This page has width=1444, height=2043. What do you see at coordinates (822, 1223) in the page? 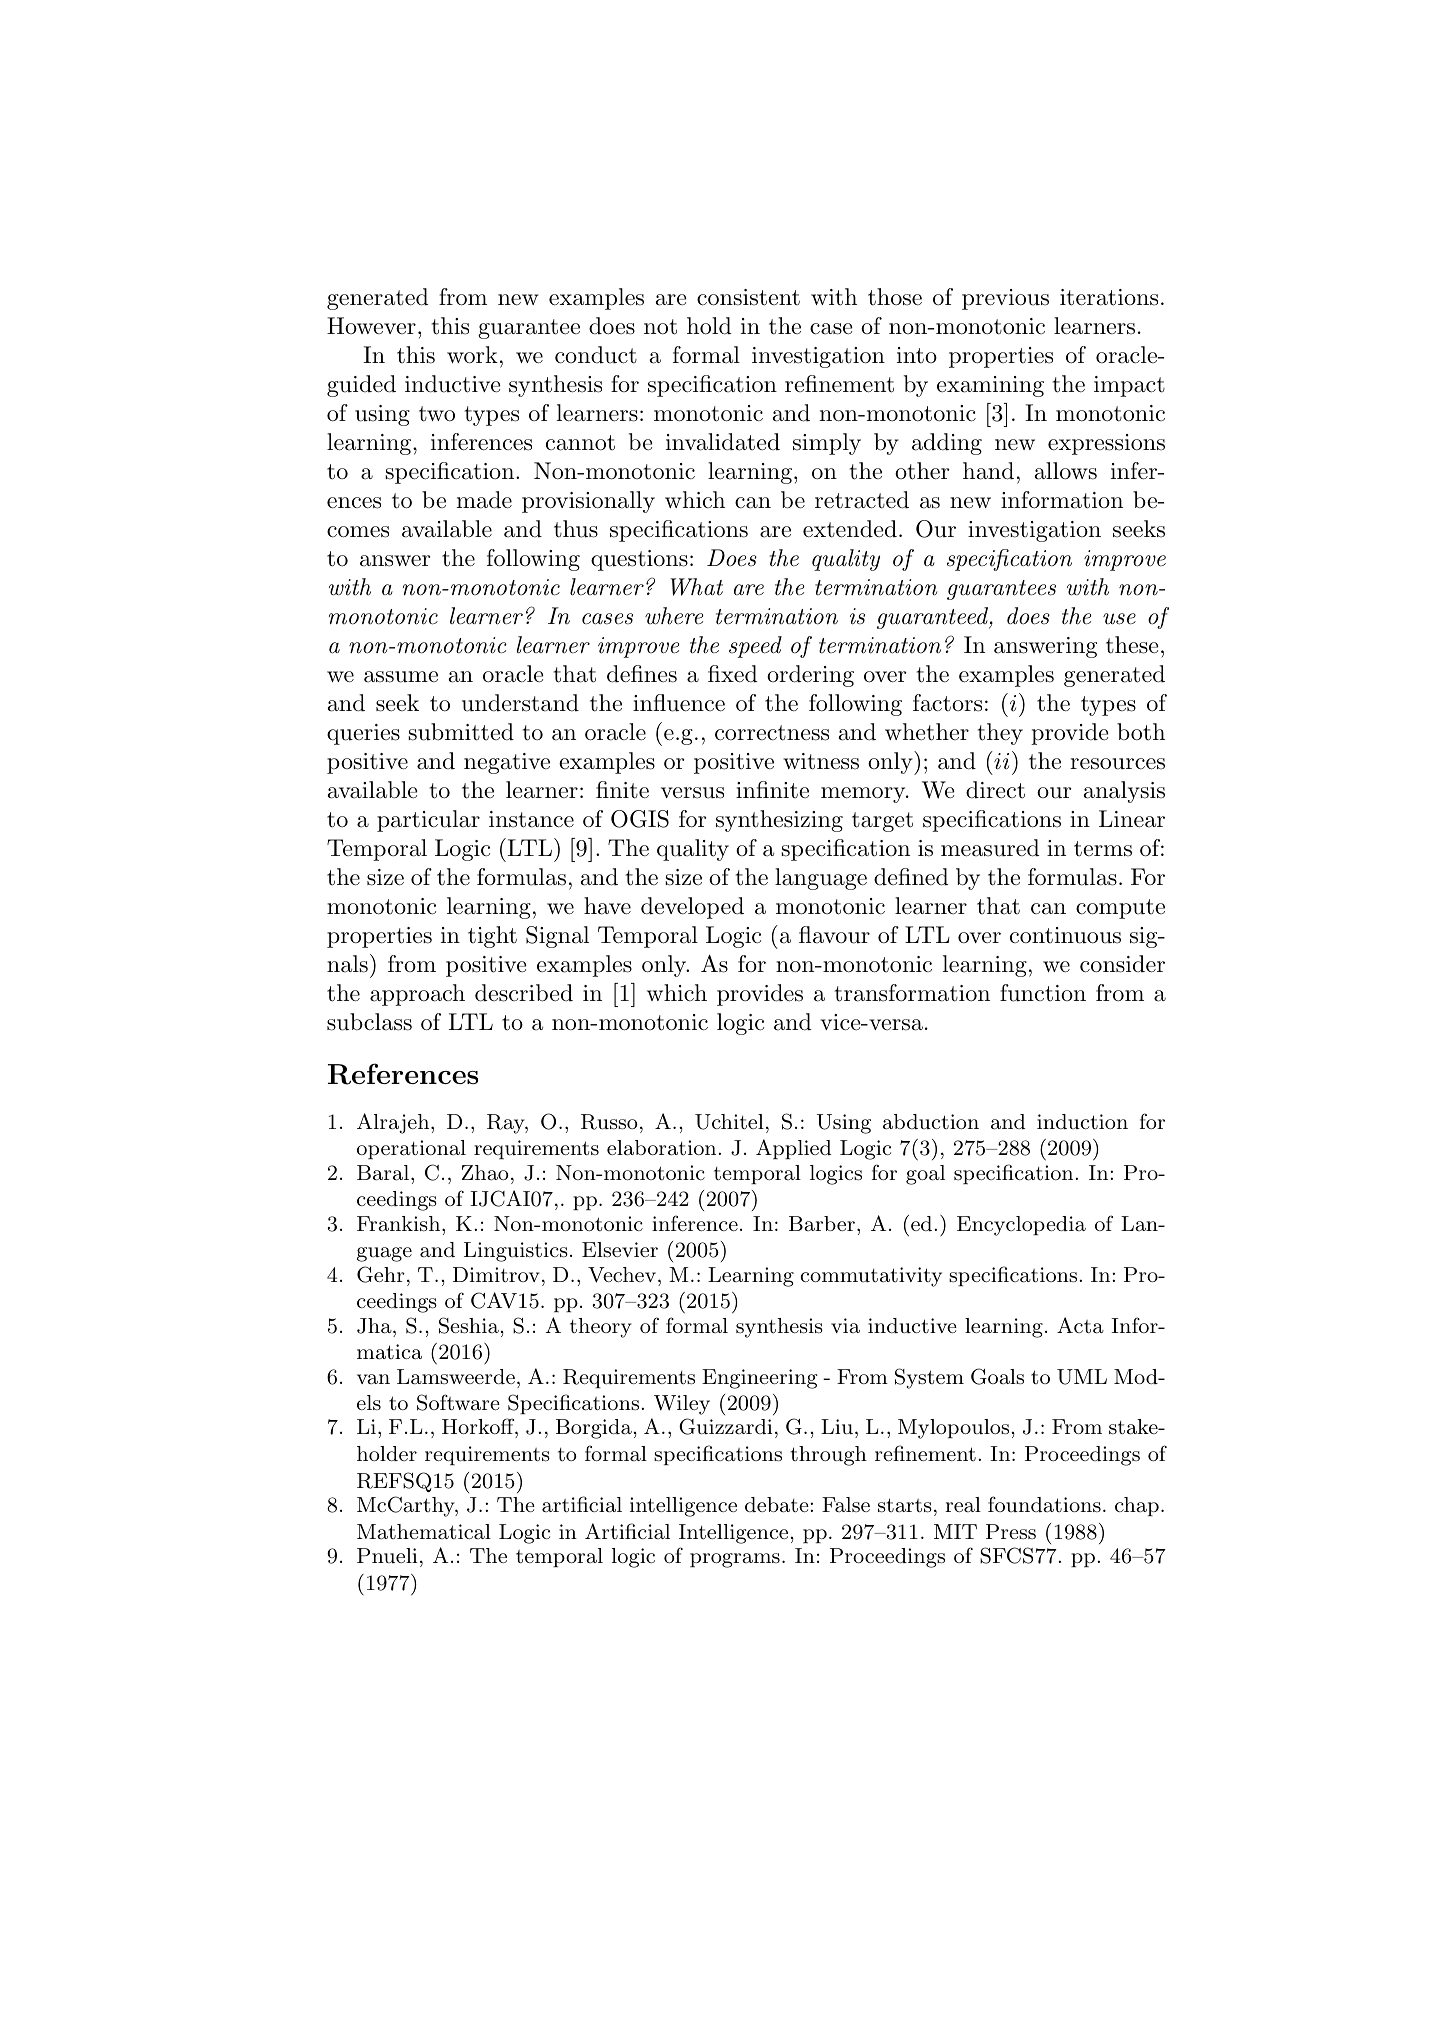
I see `Barber` at bounding box center [822, 1223].
